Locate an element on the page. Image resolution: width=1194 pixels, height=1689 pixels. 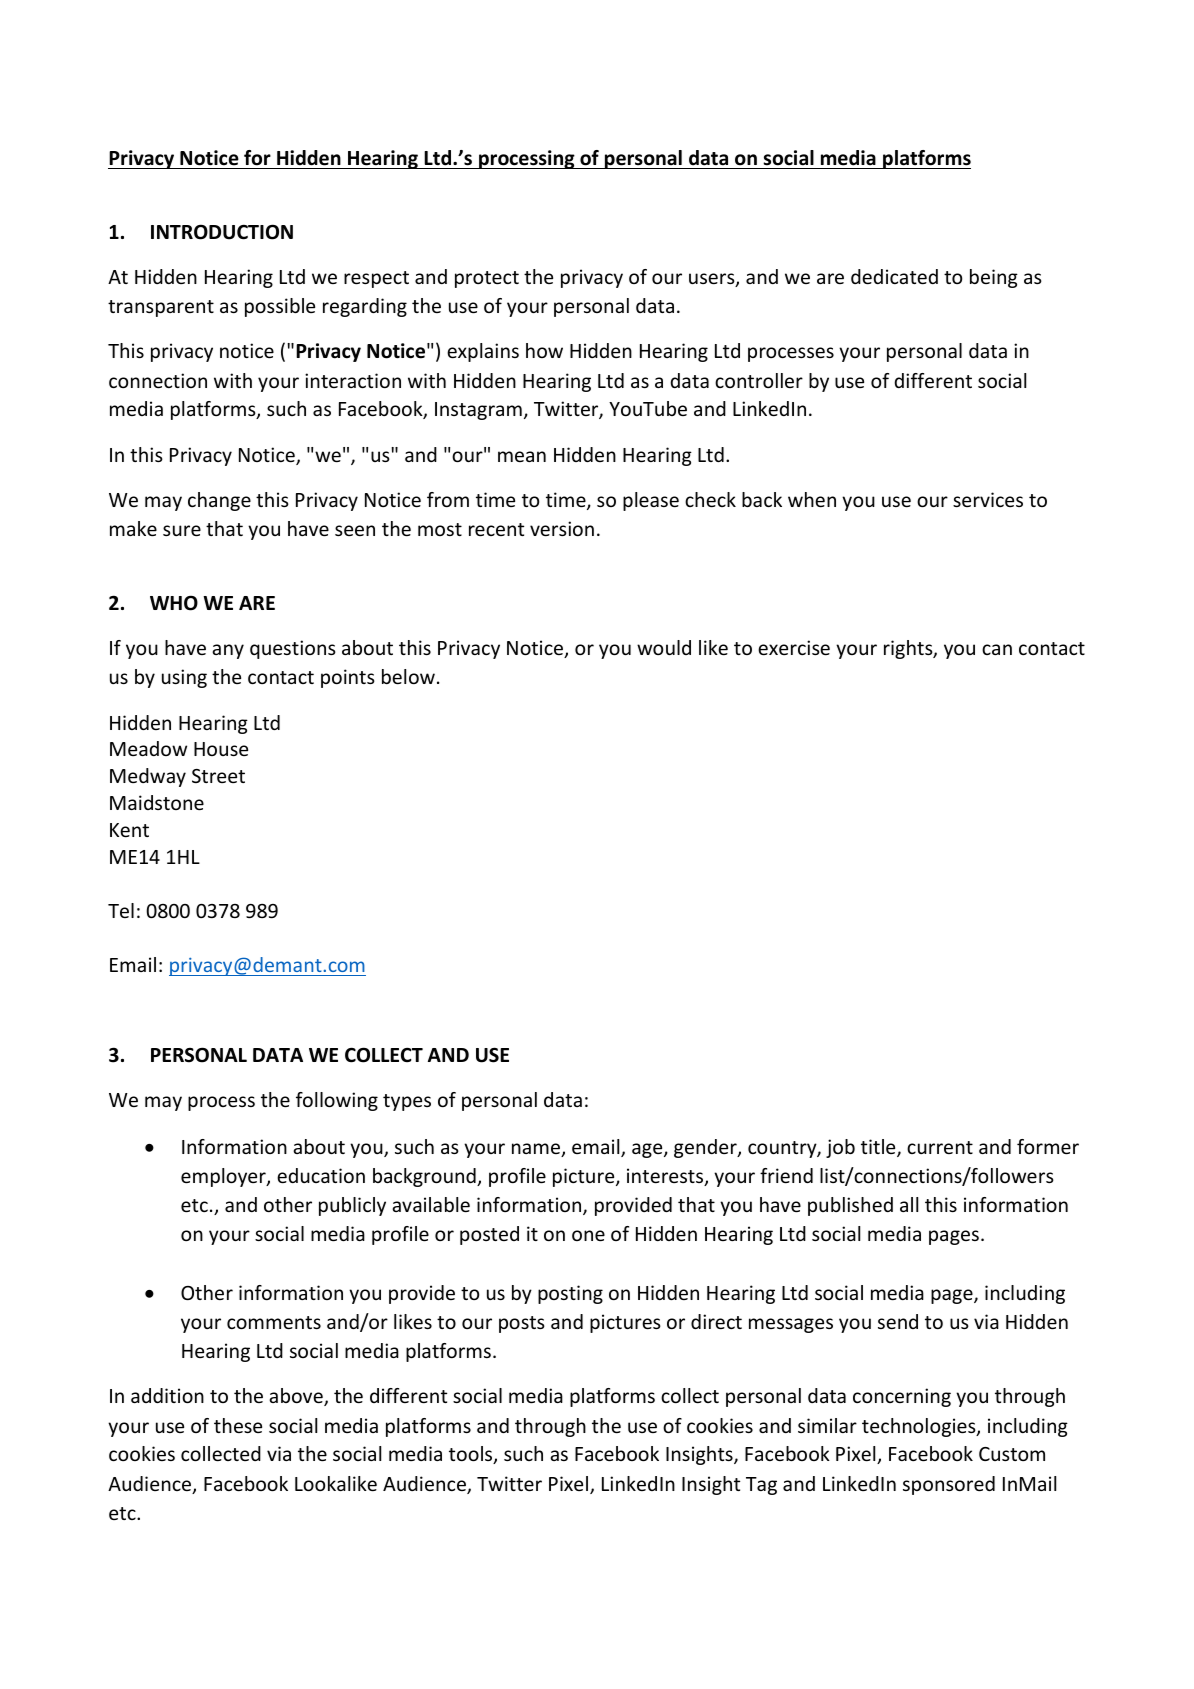
these is located at coordinates (238, 1425).
